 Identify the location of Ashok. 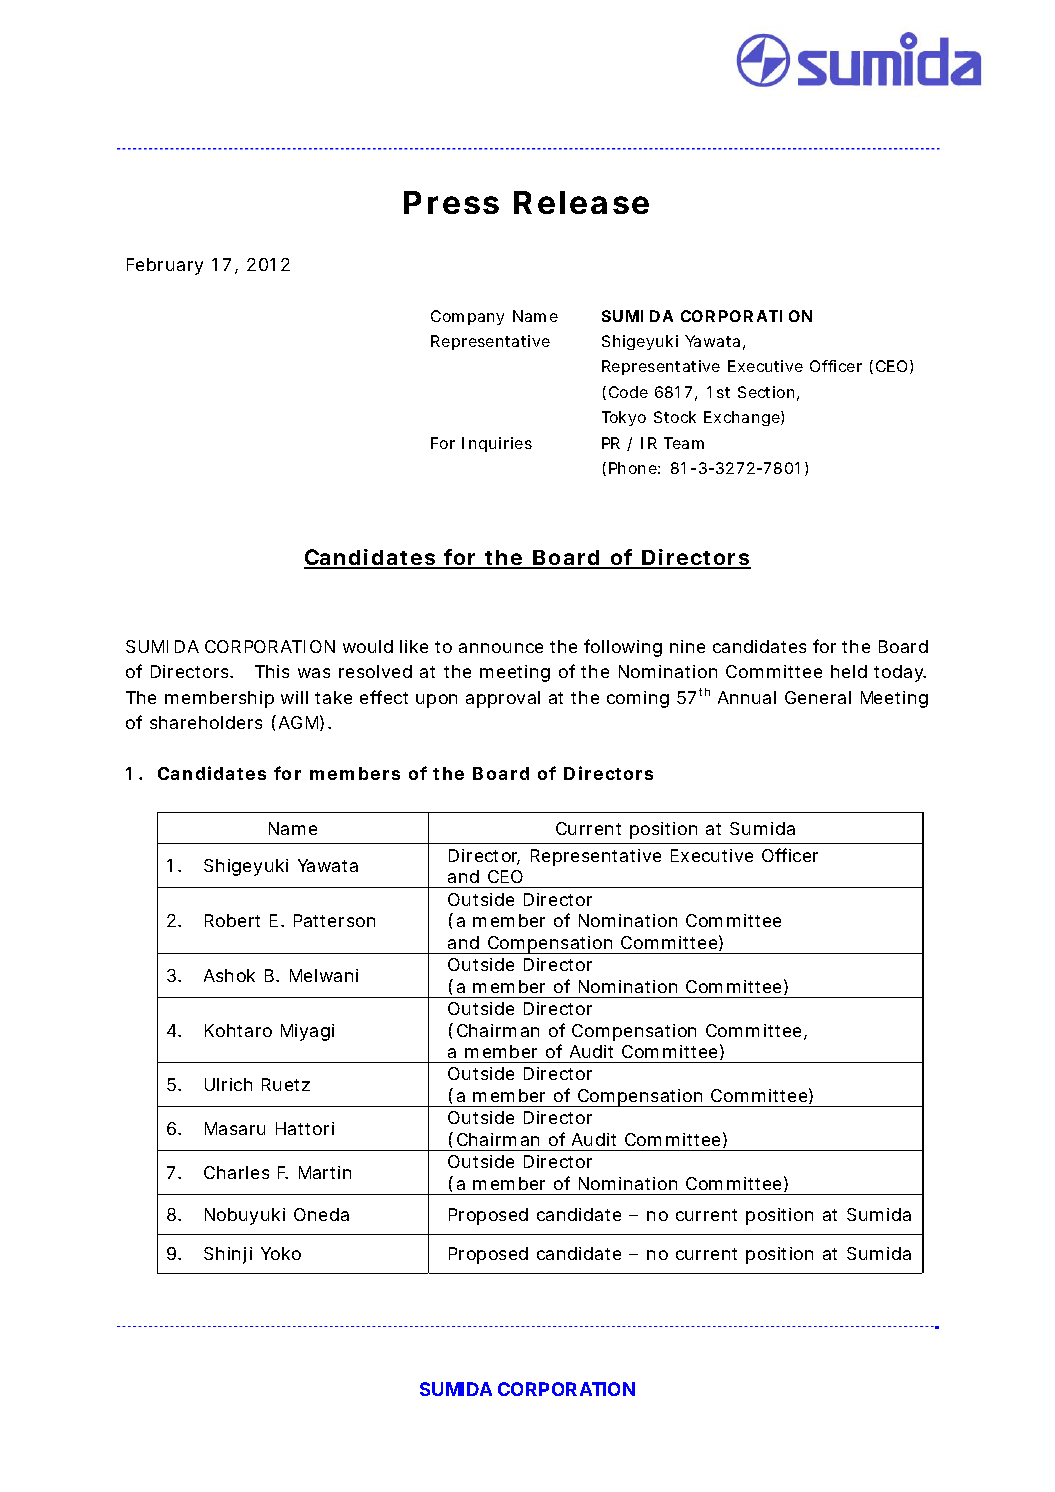
(229, 975).
